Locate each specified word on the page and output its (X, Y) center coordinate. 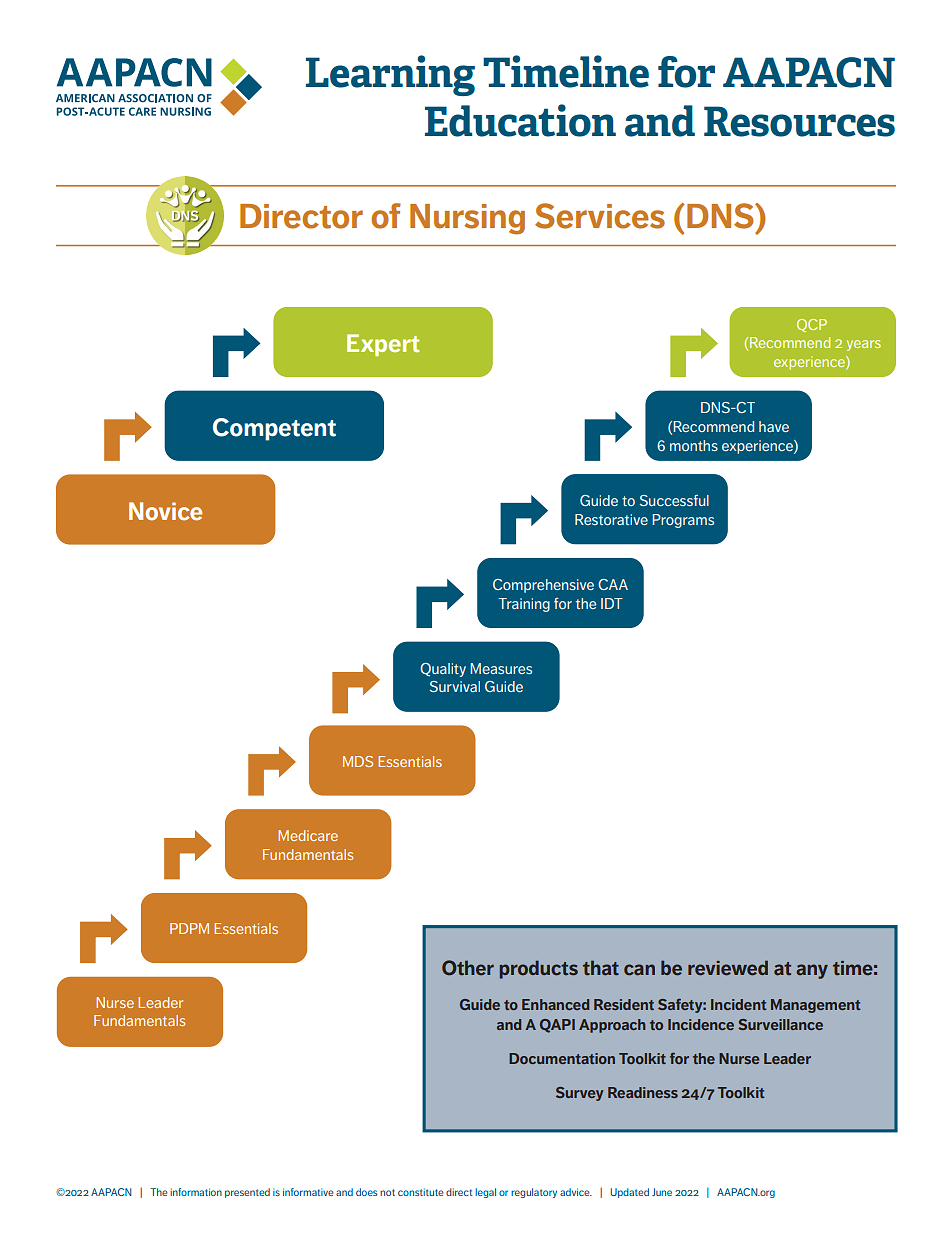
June (662, 1192)
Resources (799, 121)
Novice (165, 511)
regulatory (534, 1193)
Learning (390, 75)
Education (520, 120)
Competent (274, 429)
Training (524, 605)
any (812, 971)
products (539, 969)
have (774, 426)
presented (247, 1193)
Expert (383, 345)
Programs (683, 521)
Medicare (308, 835)
